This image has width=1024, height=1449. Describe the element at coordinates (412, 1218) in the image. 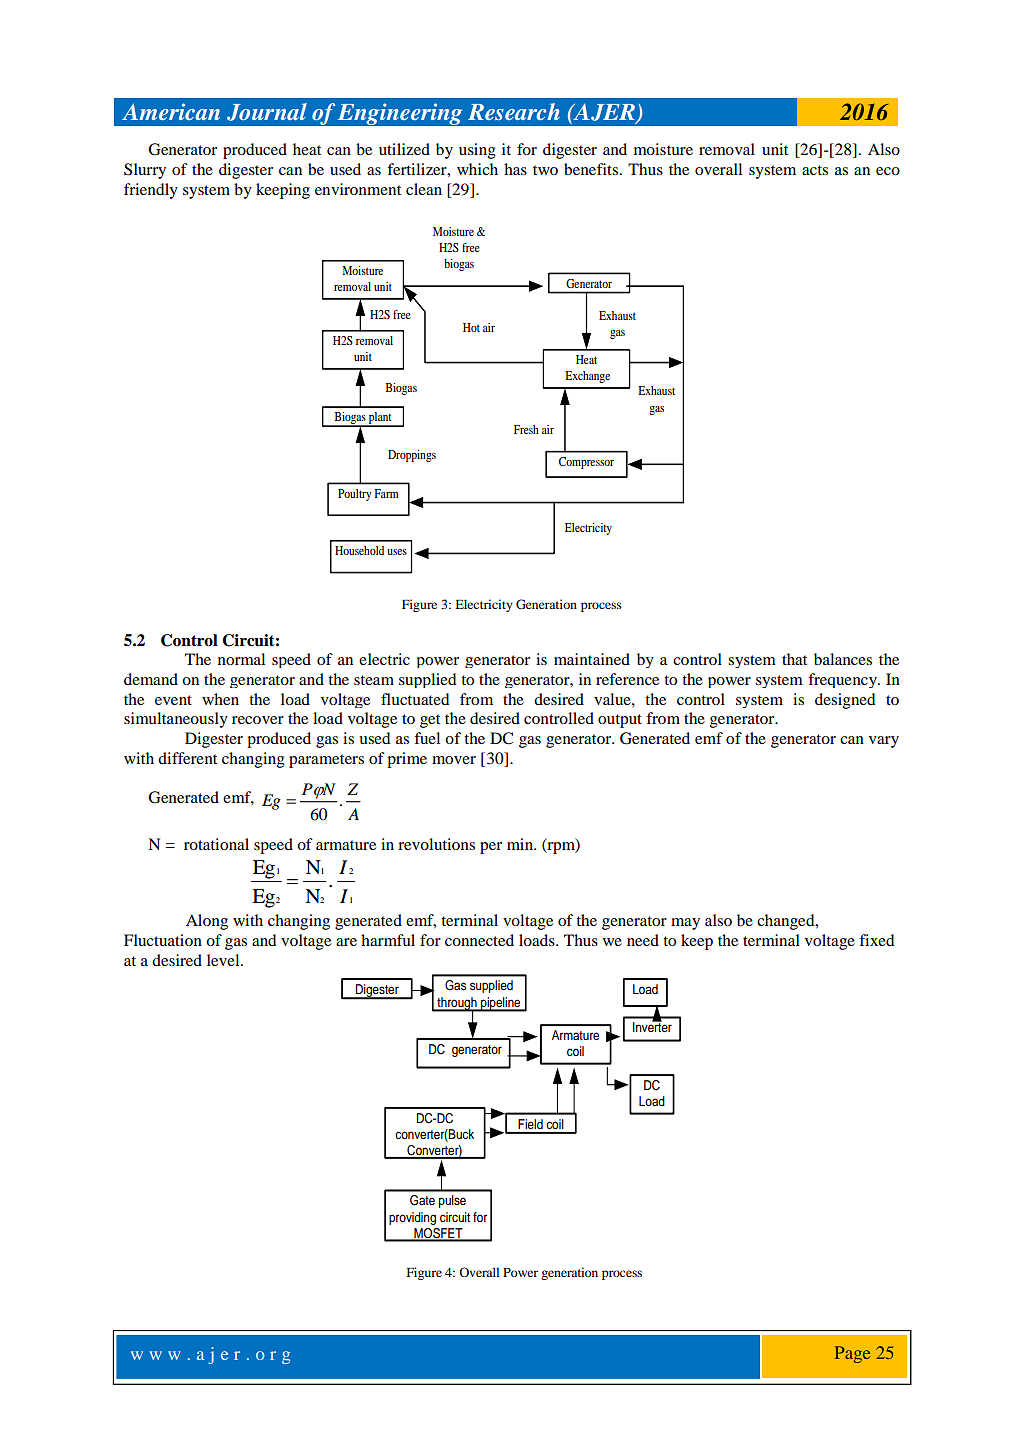

I see `providing` at that location.
